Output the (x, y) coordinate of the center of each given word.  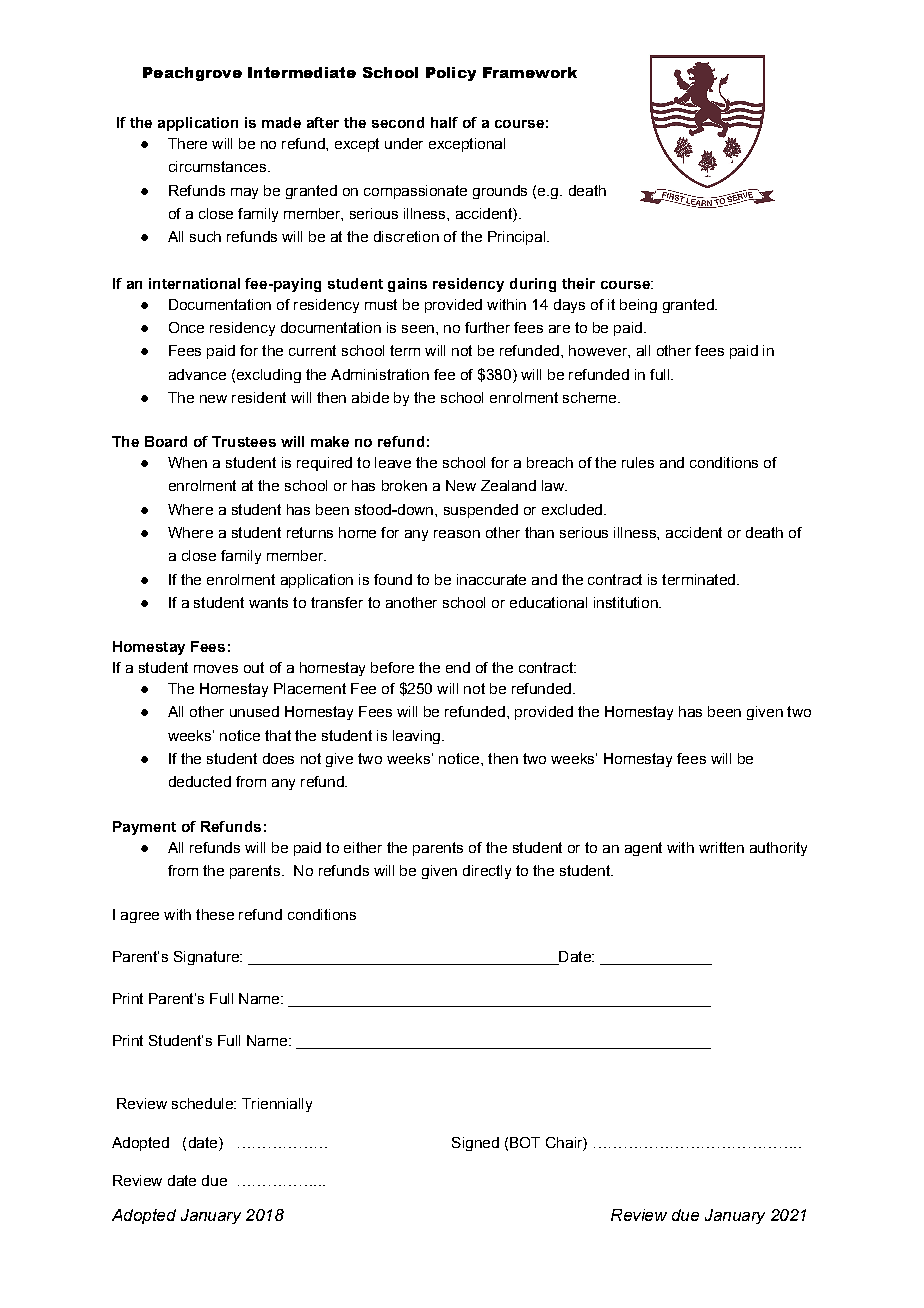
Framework (530, 72)
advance (197, 374)
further (487, 327)
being (638, 306)
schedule (203, 1103)
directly (487, 872)
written (721, 847)
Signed (475, 1144)
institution (627, 602)
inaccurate (491, 579)
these (215, 914)
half (444, 122)
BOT (525, 1142)
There (187, 143)
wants (268, 602)
